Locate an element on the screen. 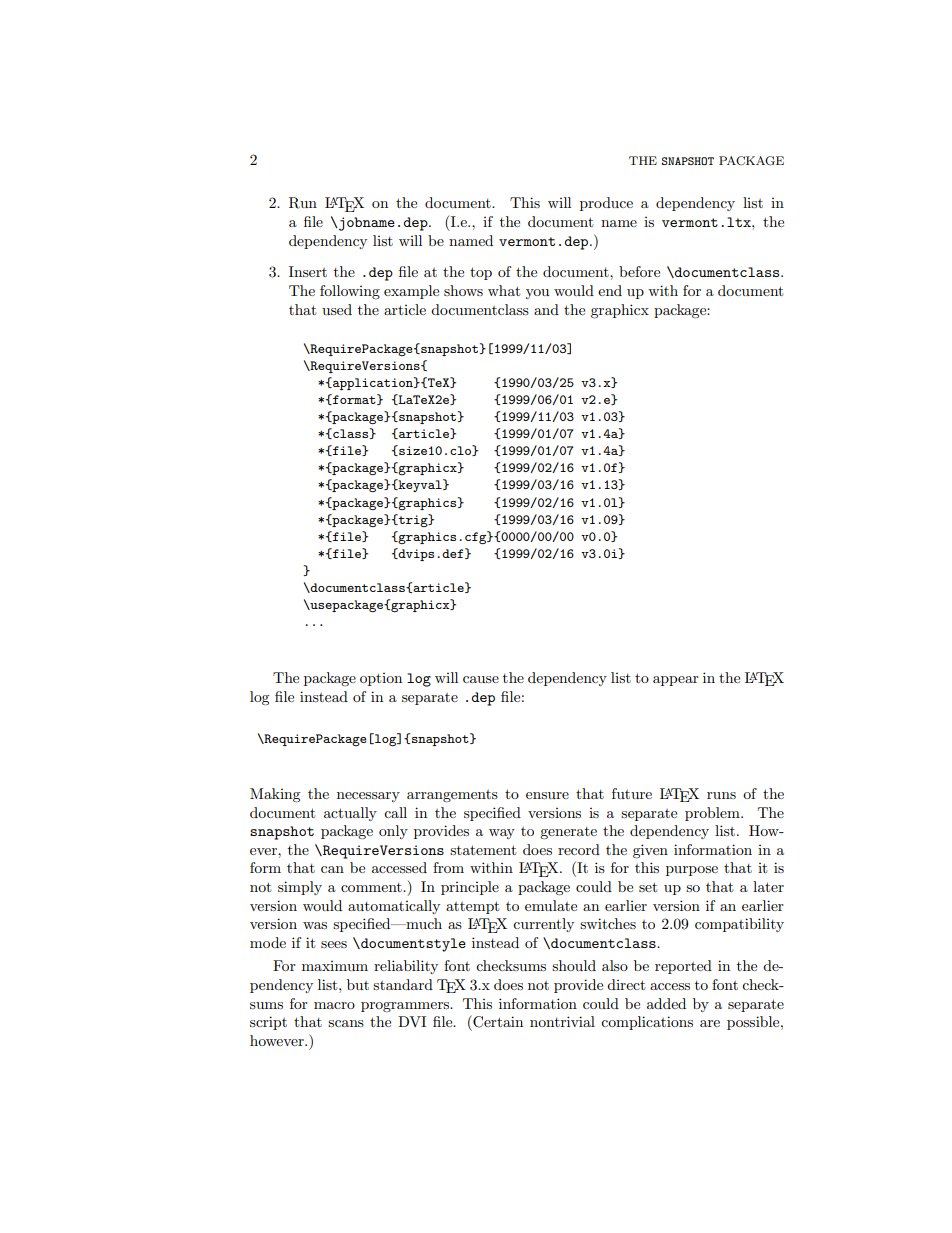 The height and width of the screenshot is (1233, 952). are is located at coordinates (710, 1023).
